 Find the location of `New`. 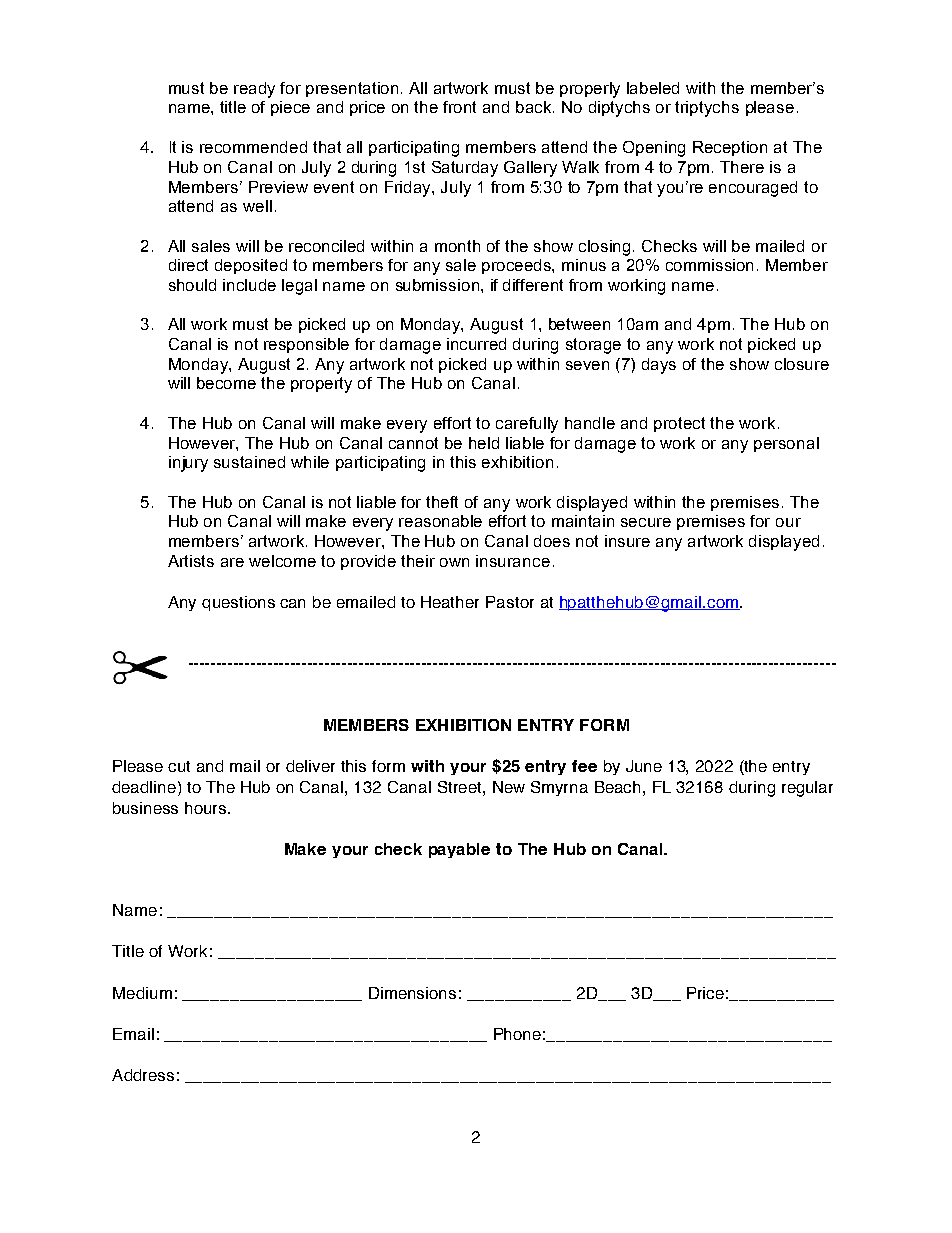

New is located at coordinates (509, 787).
